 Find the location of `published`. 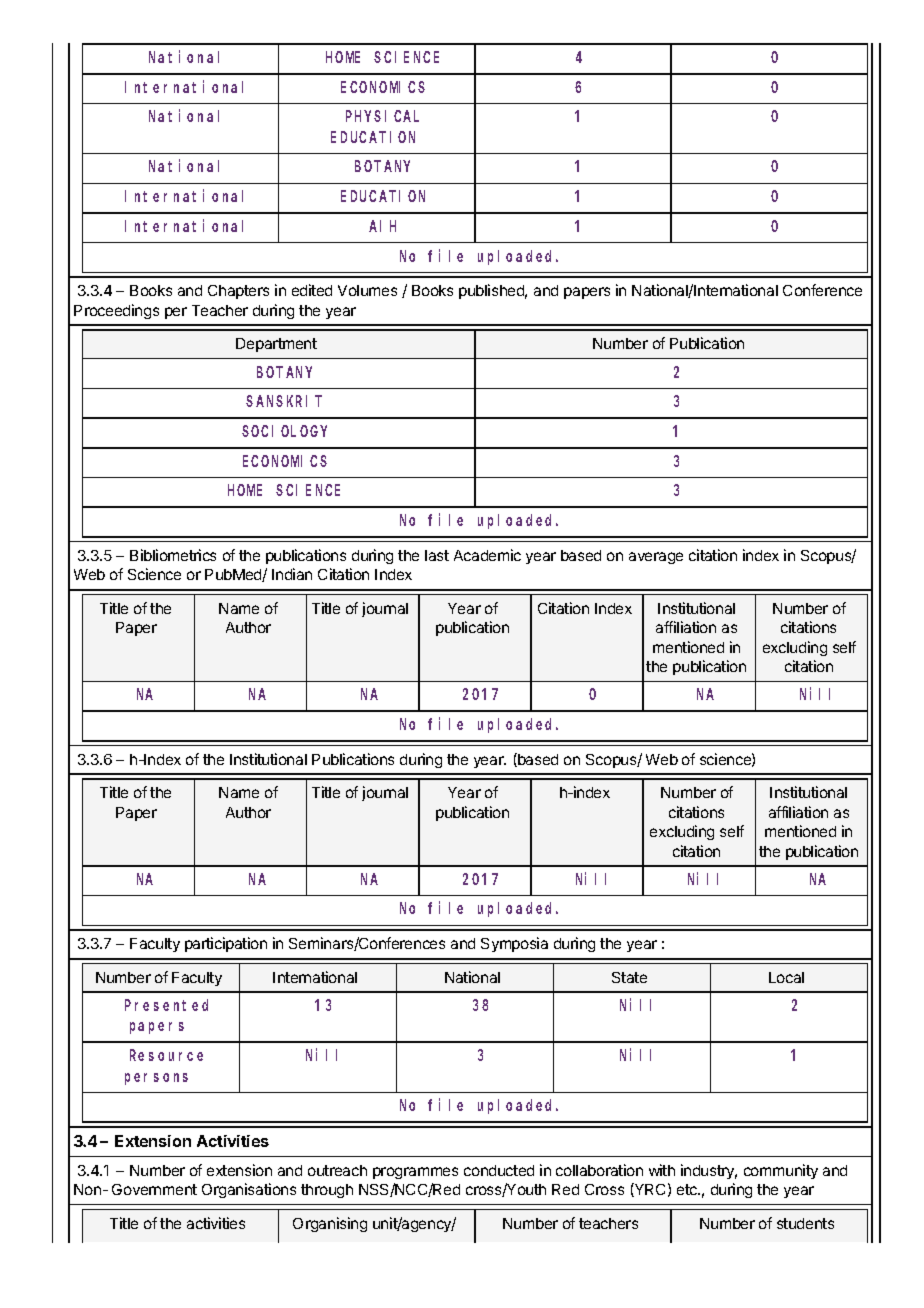

published is located at coordinates (493, 291).
